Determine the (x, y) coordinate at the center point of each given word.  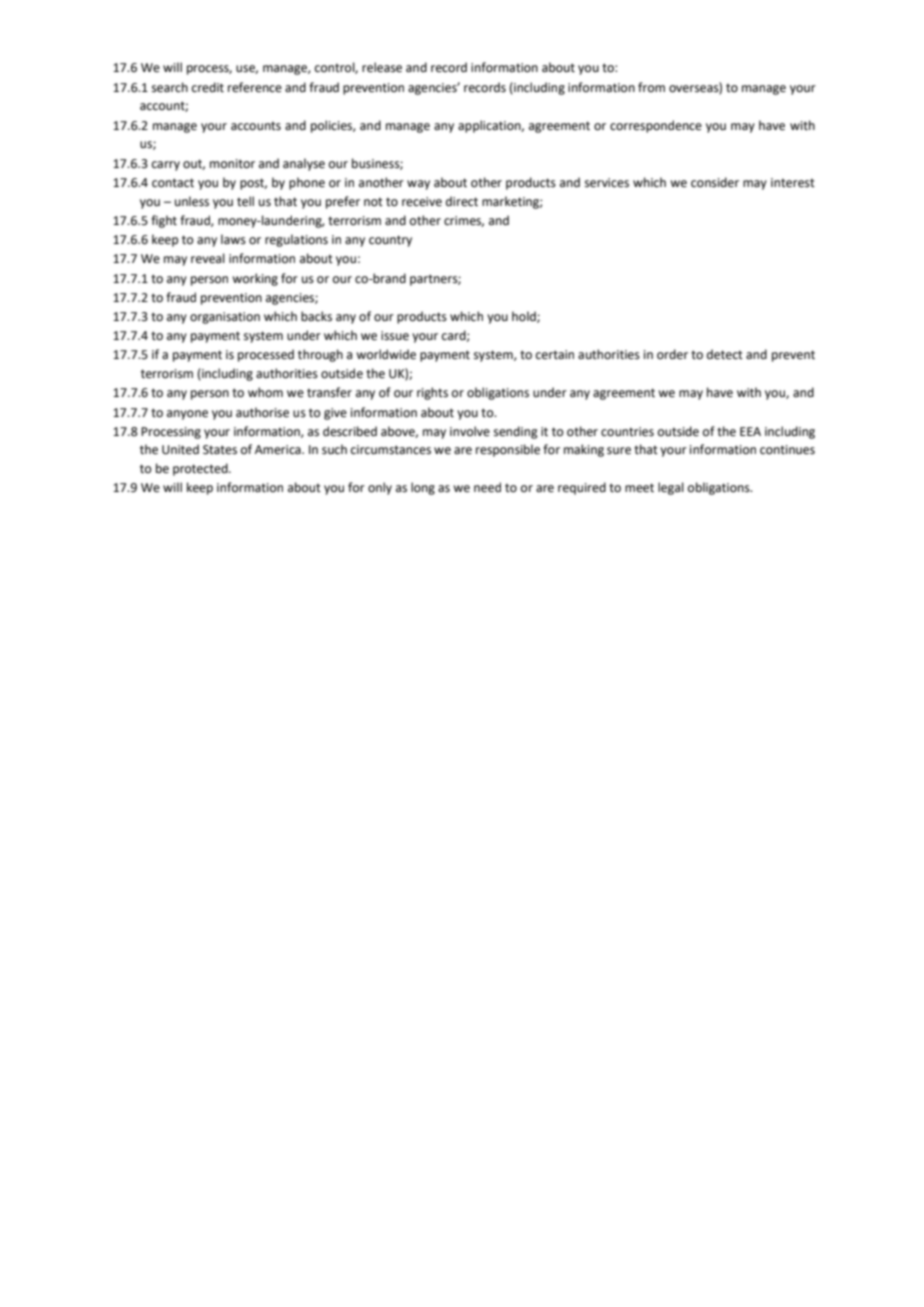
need (487, 487)
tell (245, 201)
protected (201, 469)
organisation (225, 318)
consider (715, 182)
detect (725, 354)
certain (555, 355)
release (382, 67)
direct (462, 201)
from (651, 87)
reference (255, 87)
